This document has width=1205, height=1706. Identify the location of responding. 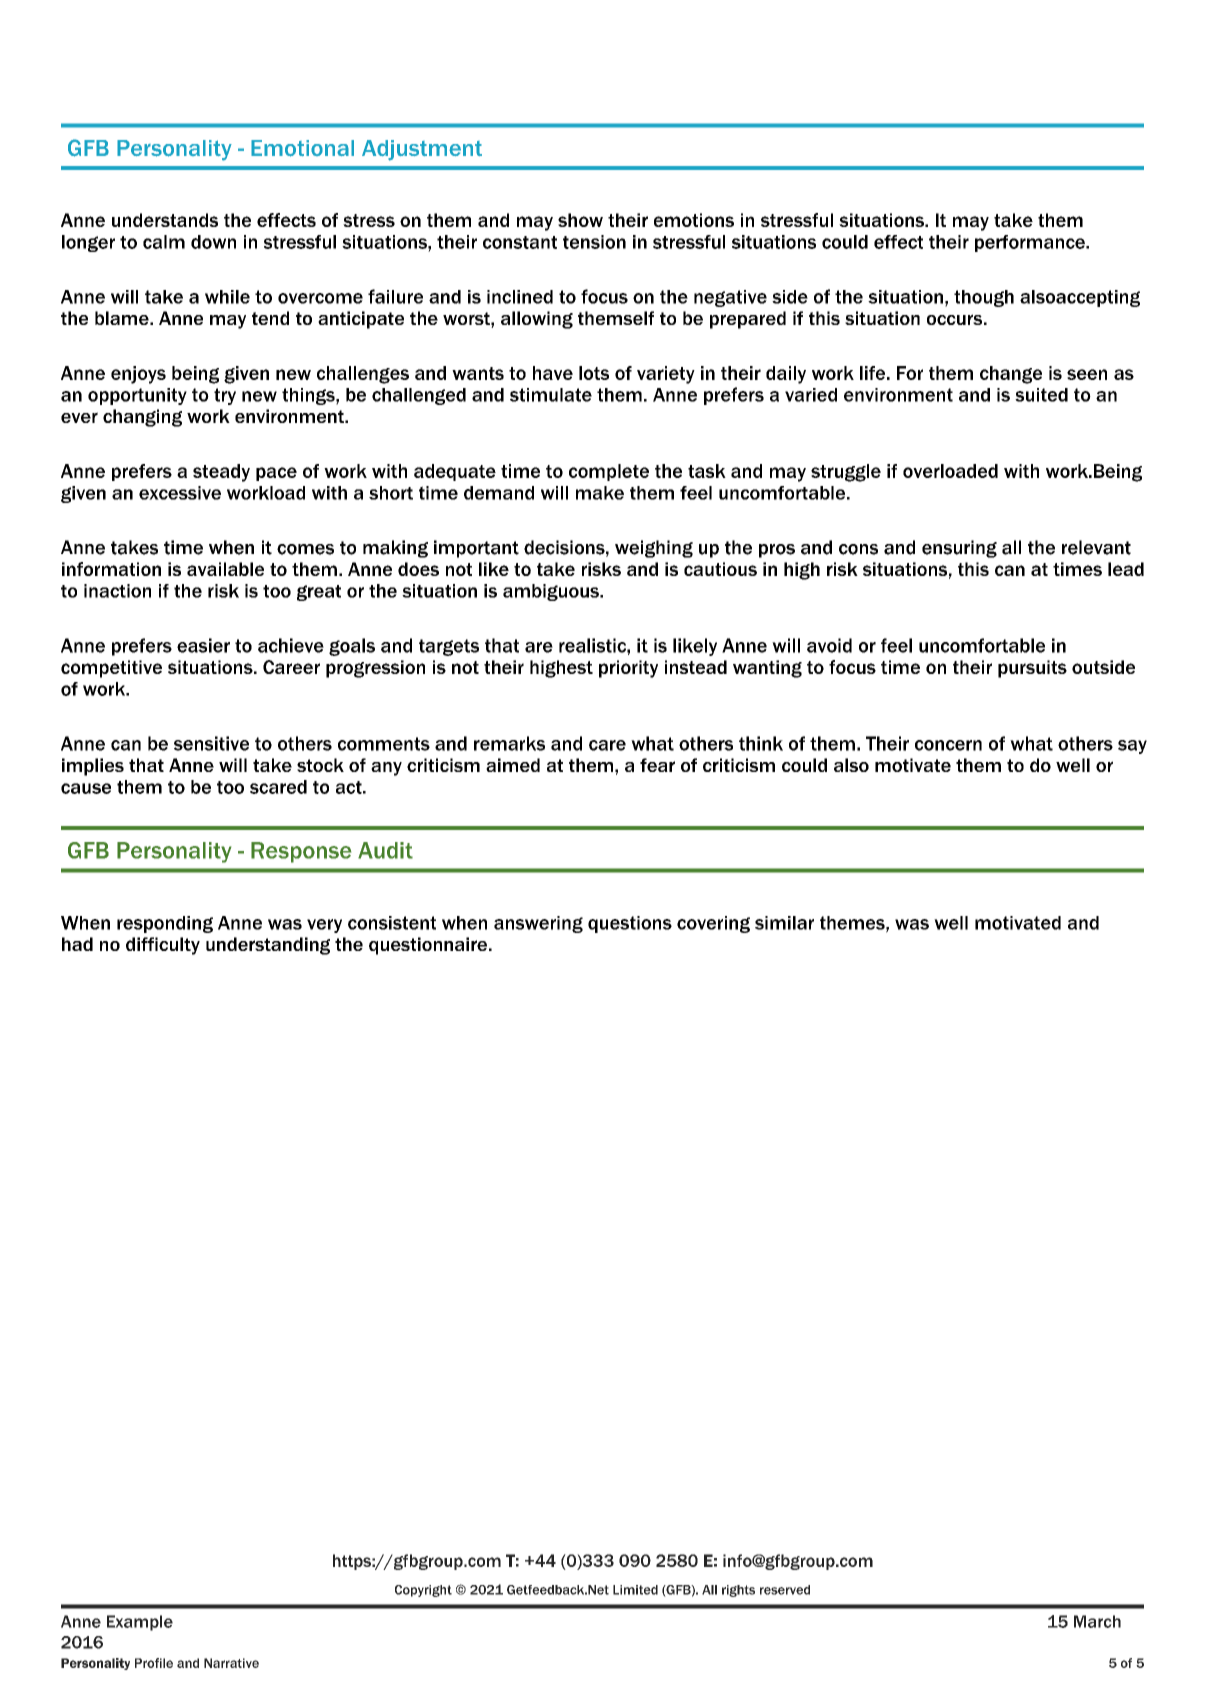
(165, 924).
